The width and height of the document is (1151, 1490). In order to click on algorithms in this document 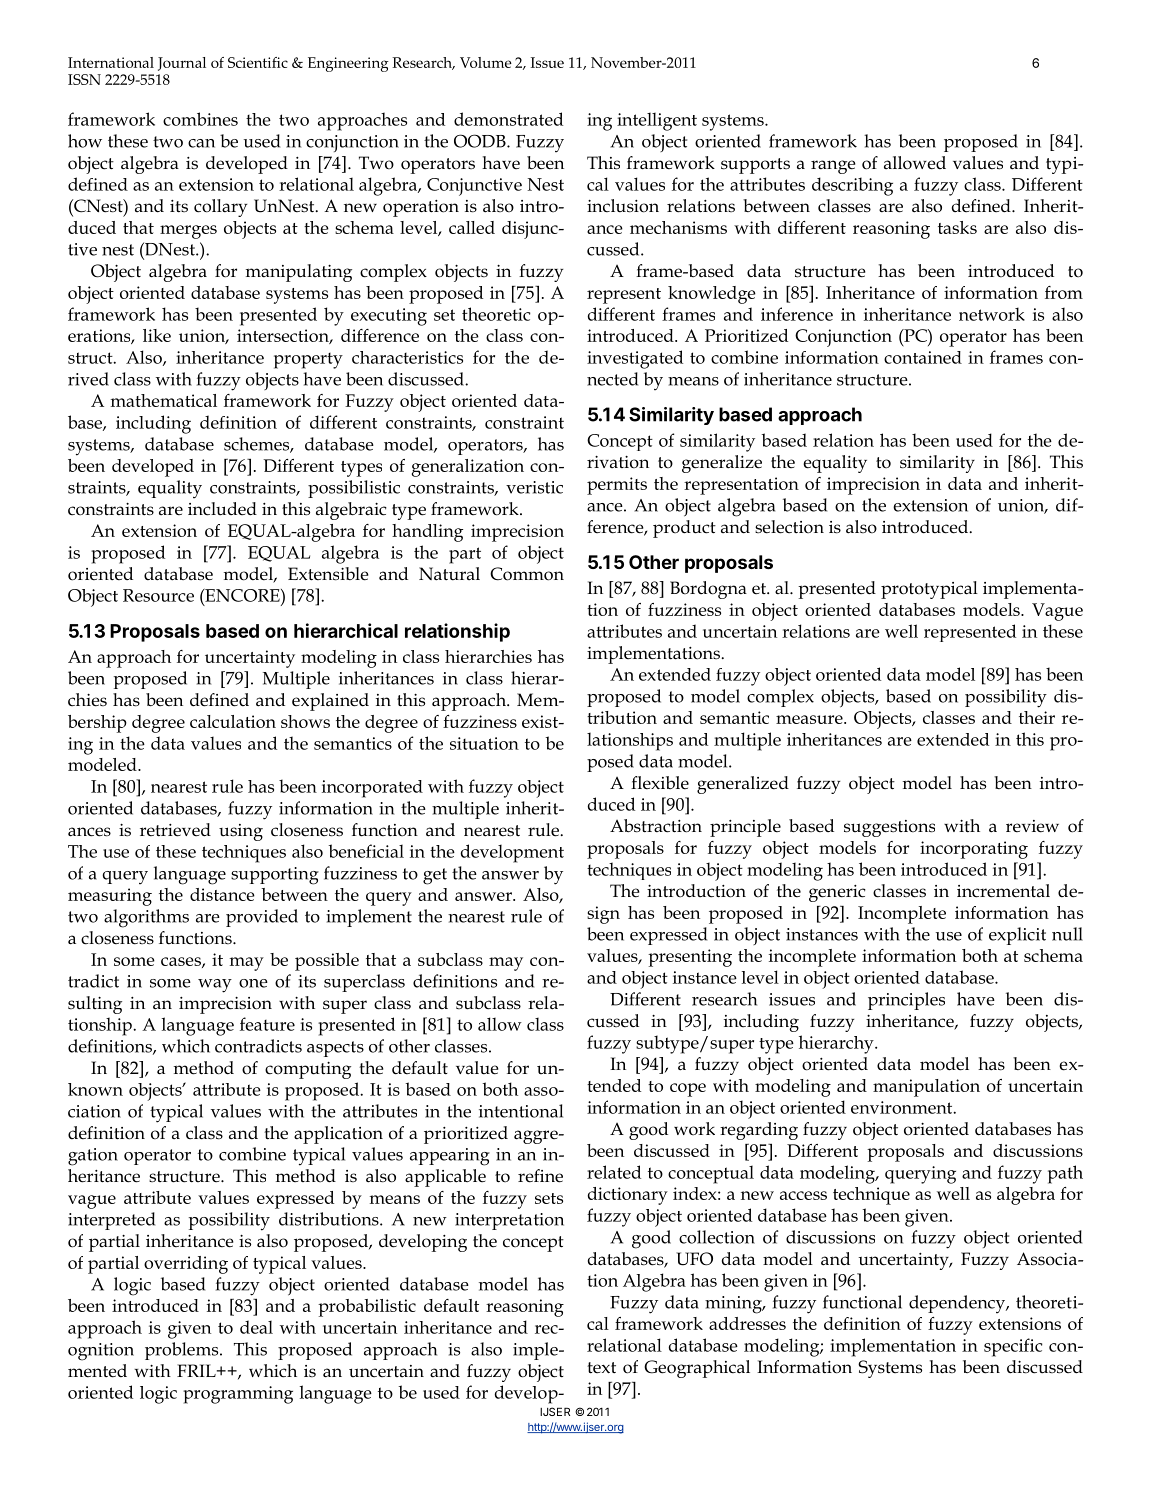, I will do `click(146, 918)`.
